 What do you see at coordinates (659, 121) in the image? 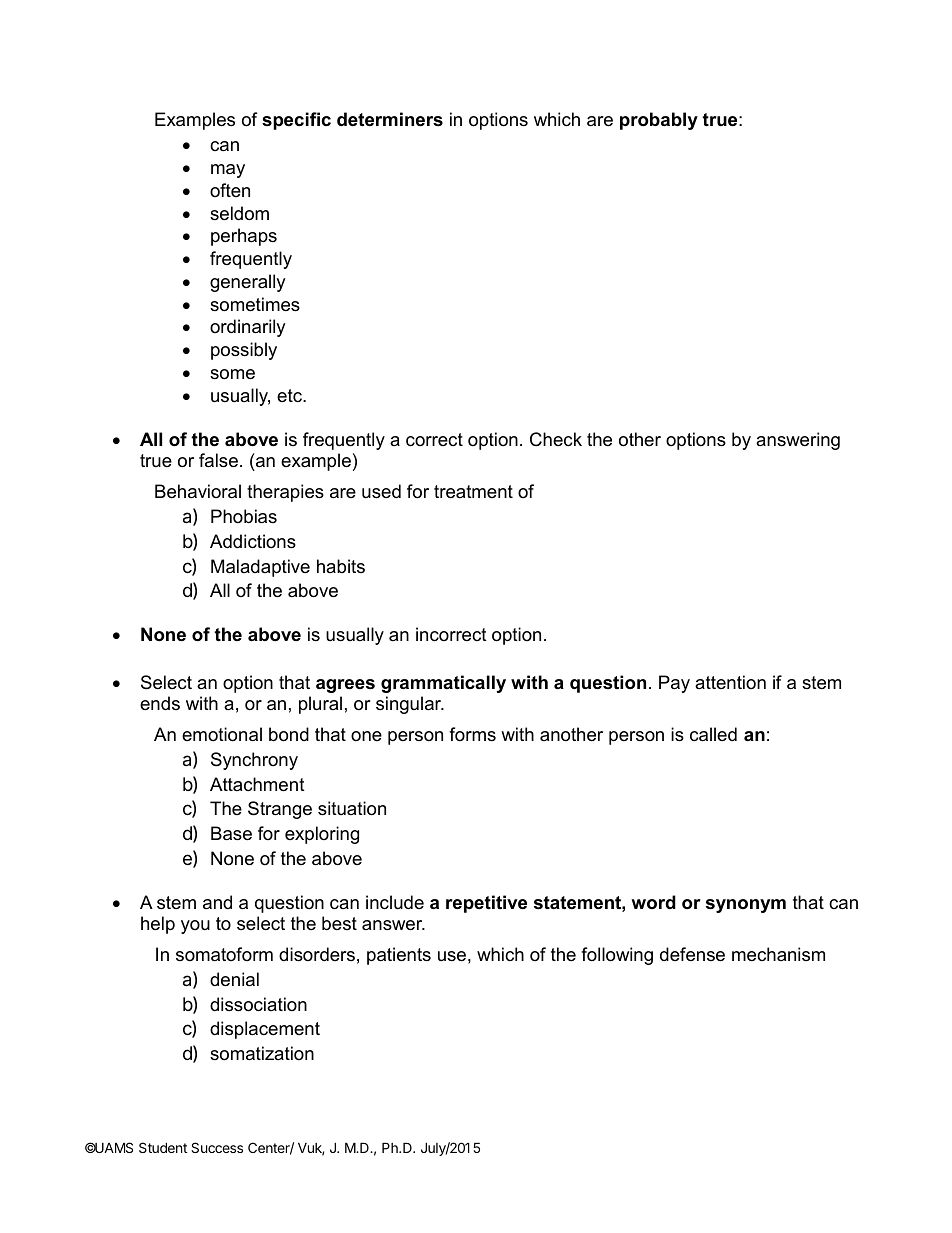
I see `probably` at bounding box center [659, 121].
